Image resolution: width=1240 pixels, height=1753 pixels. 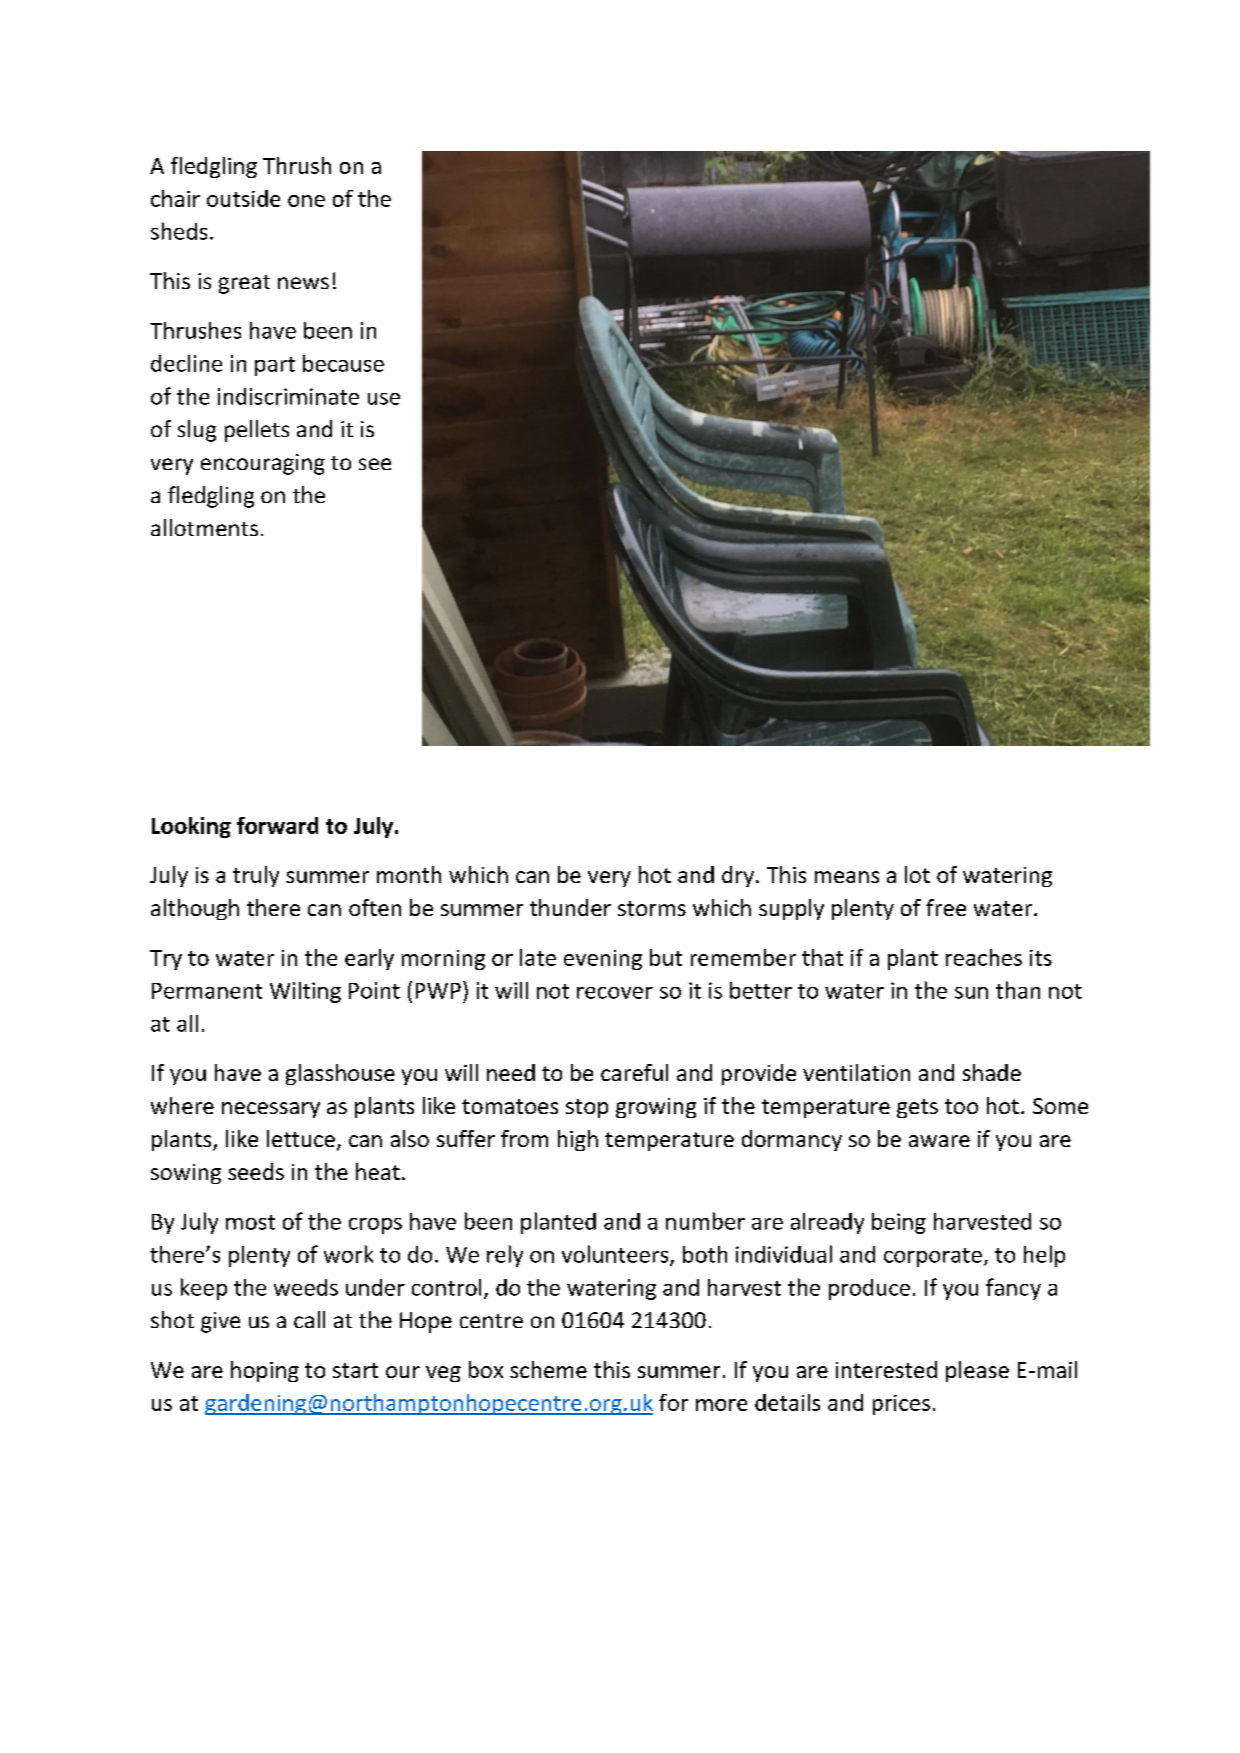 What do you see at coordinates (847, 877) in the screenshot?
I see `means` at bounding box center [847, 877].
